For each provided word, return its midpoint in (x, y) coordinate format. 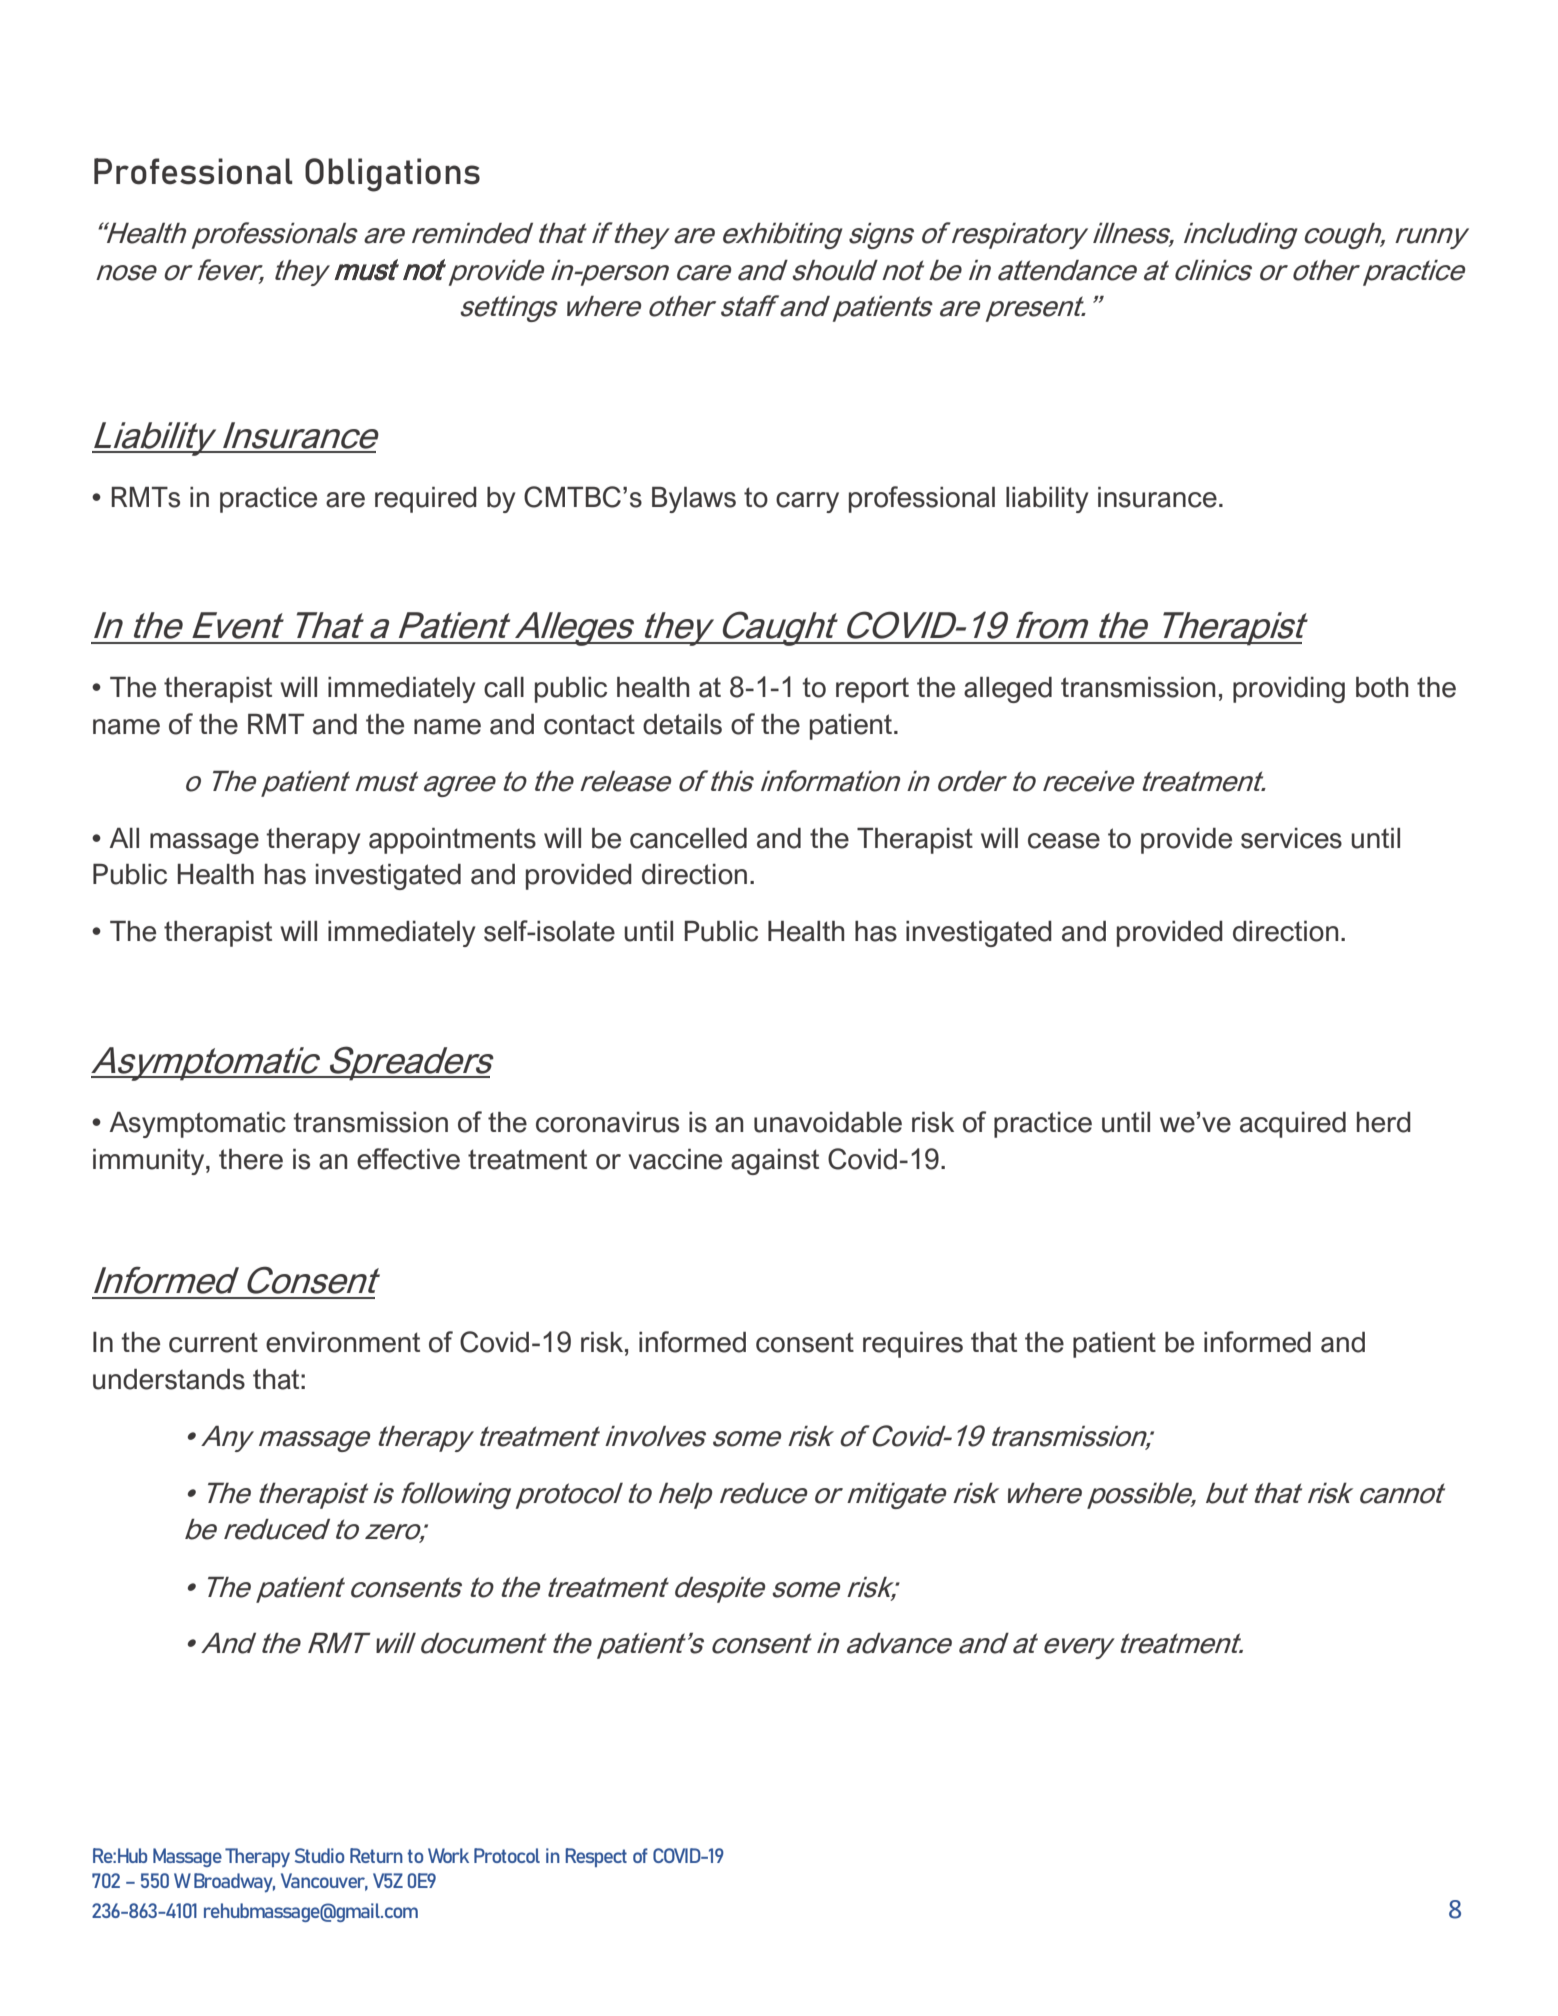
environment (343, 1342)
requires (913, 1345)
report (872, 690)
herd (1384, 1122)
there (251, 1159)
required (426, 500)
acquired (1293, 1125)
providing (1289, 690)
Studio (319, 1855)
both (1382, 687)
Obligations (392, 175)
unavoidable (828, 1122)
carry (807, 502)
